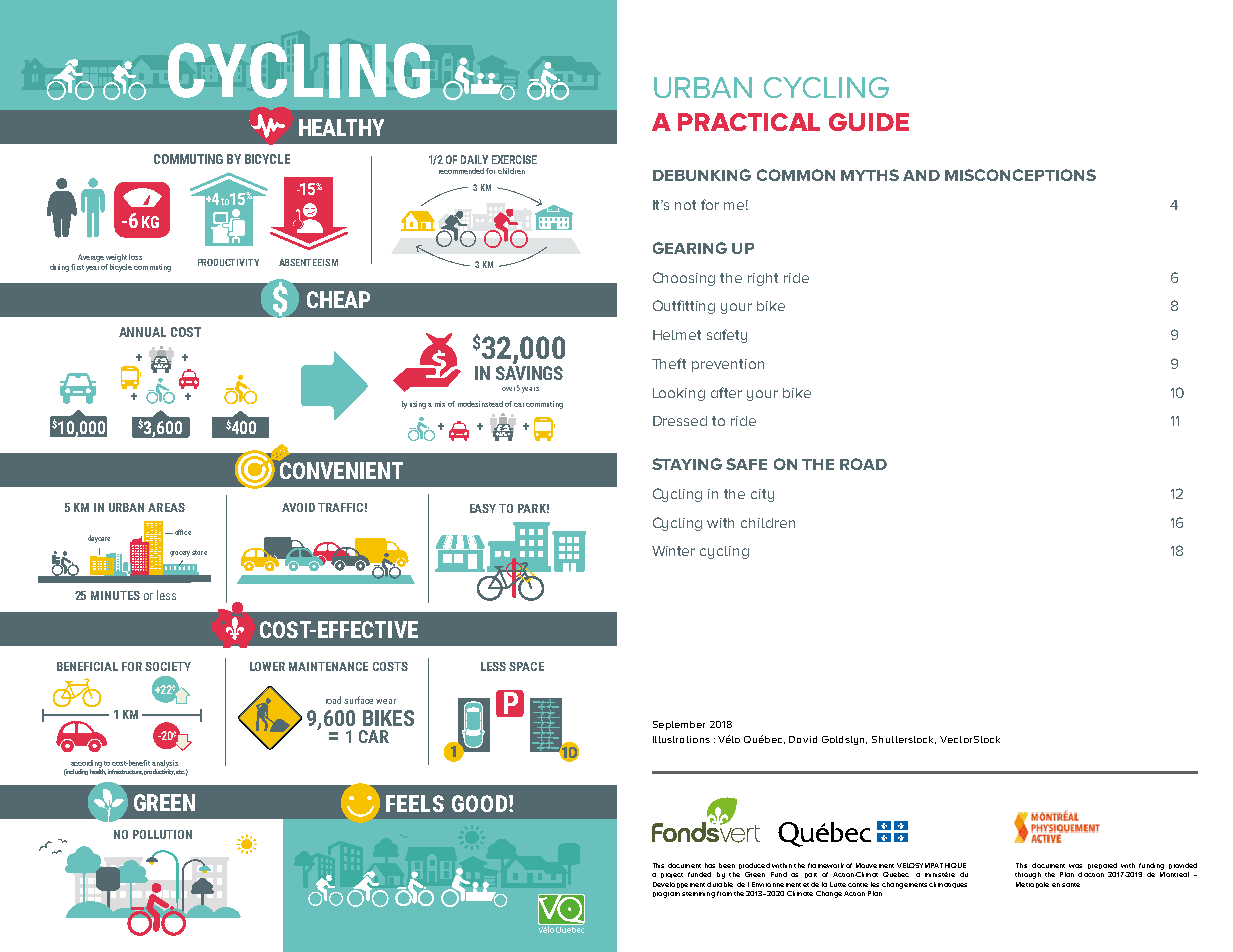  Describe the element at coordinates (1020, 175) in the screenshot. I see `MISCONCEPTIONS` at that location.
